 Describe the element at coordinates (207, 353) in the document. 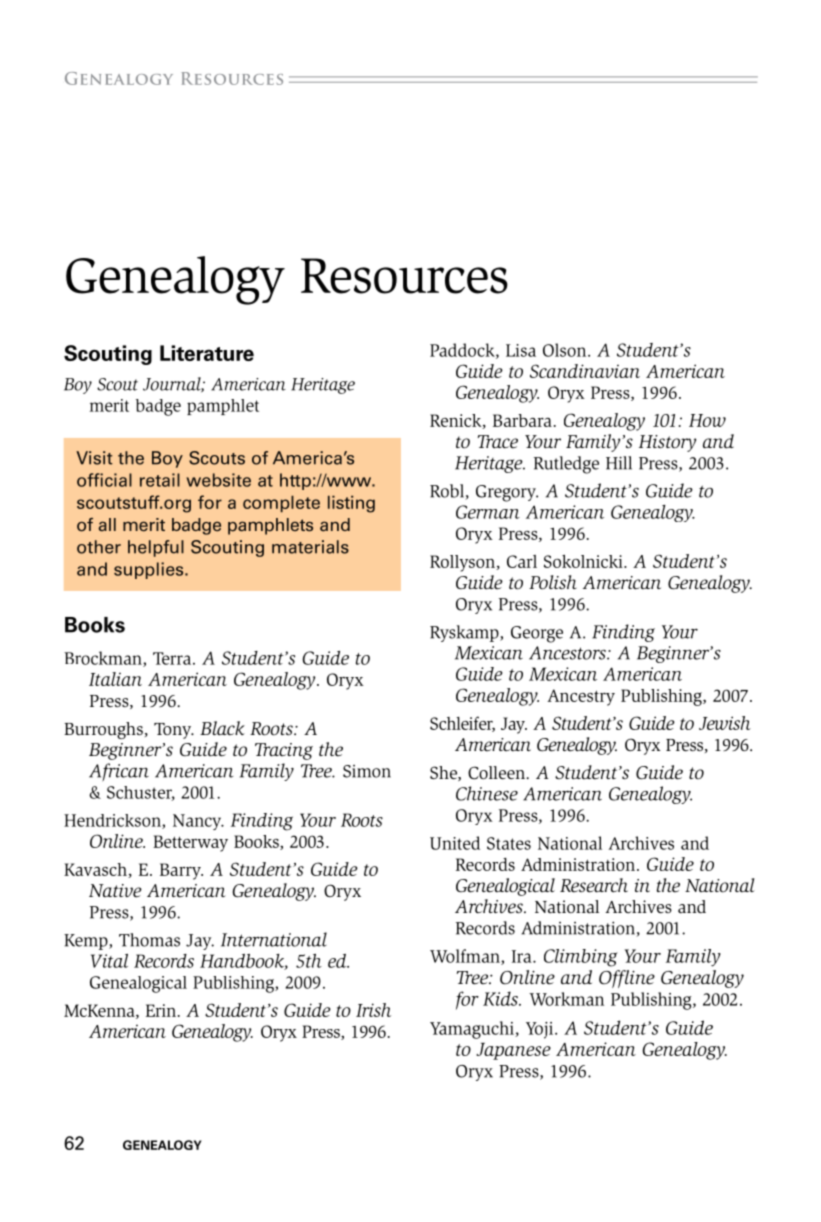

I see `Literature` at that location.
